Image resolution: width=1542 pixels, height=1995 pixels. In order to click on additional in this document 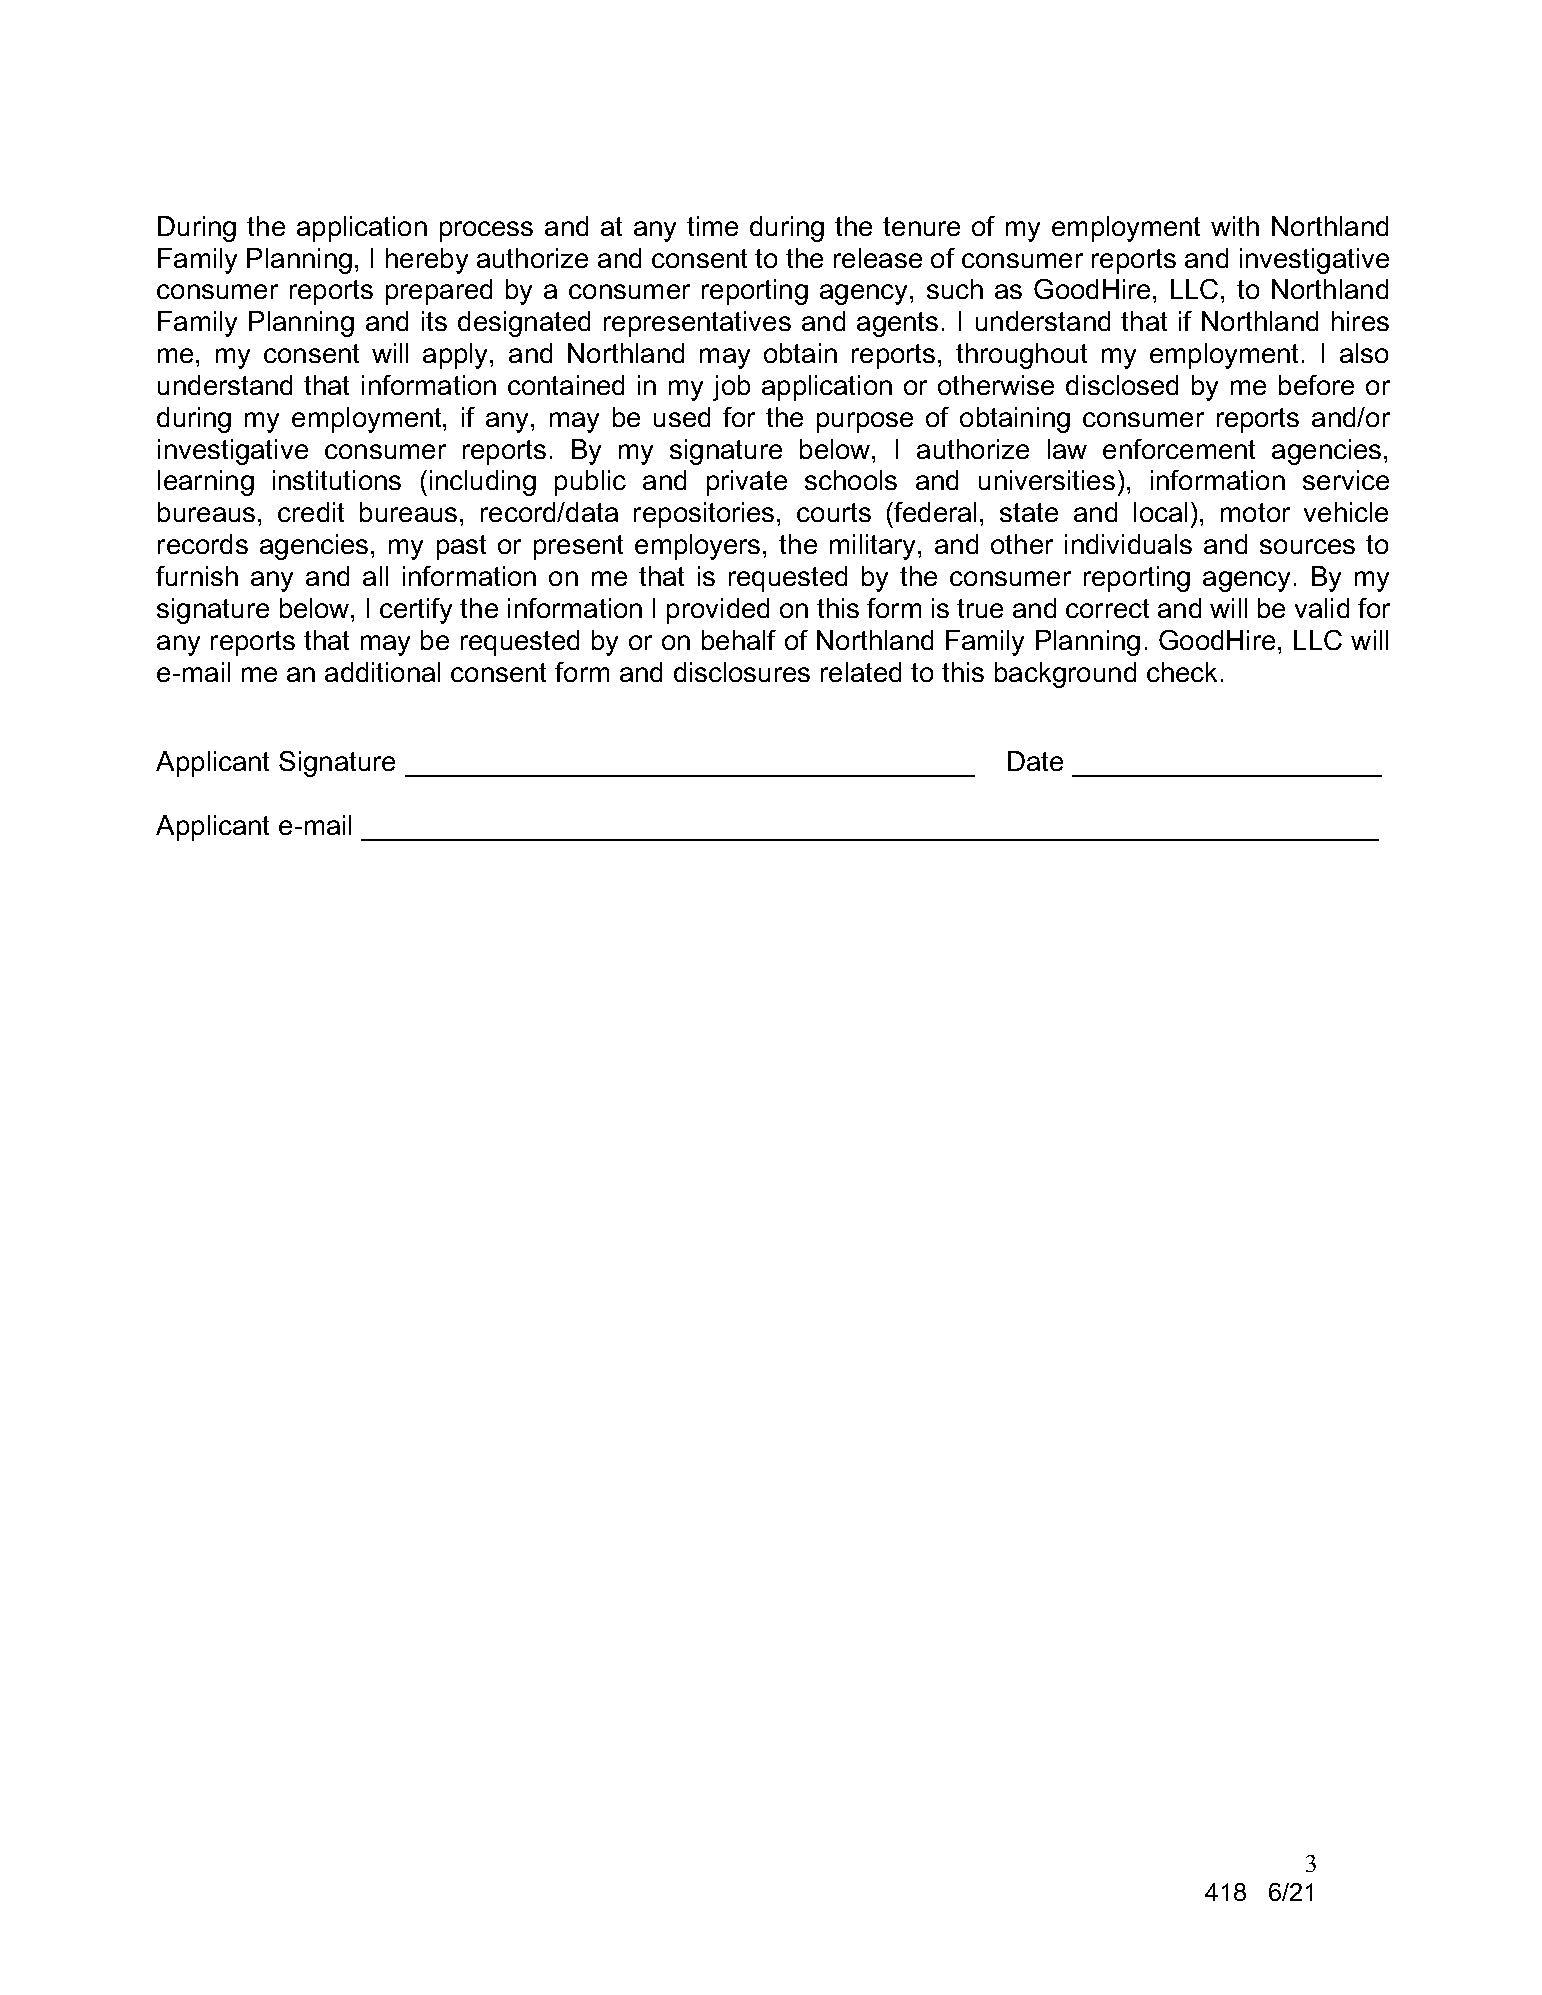, I will do `click(382, 672)`.
